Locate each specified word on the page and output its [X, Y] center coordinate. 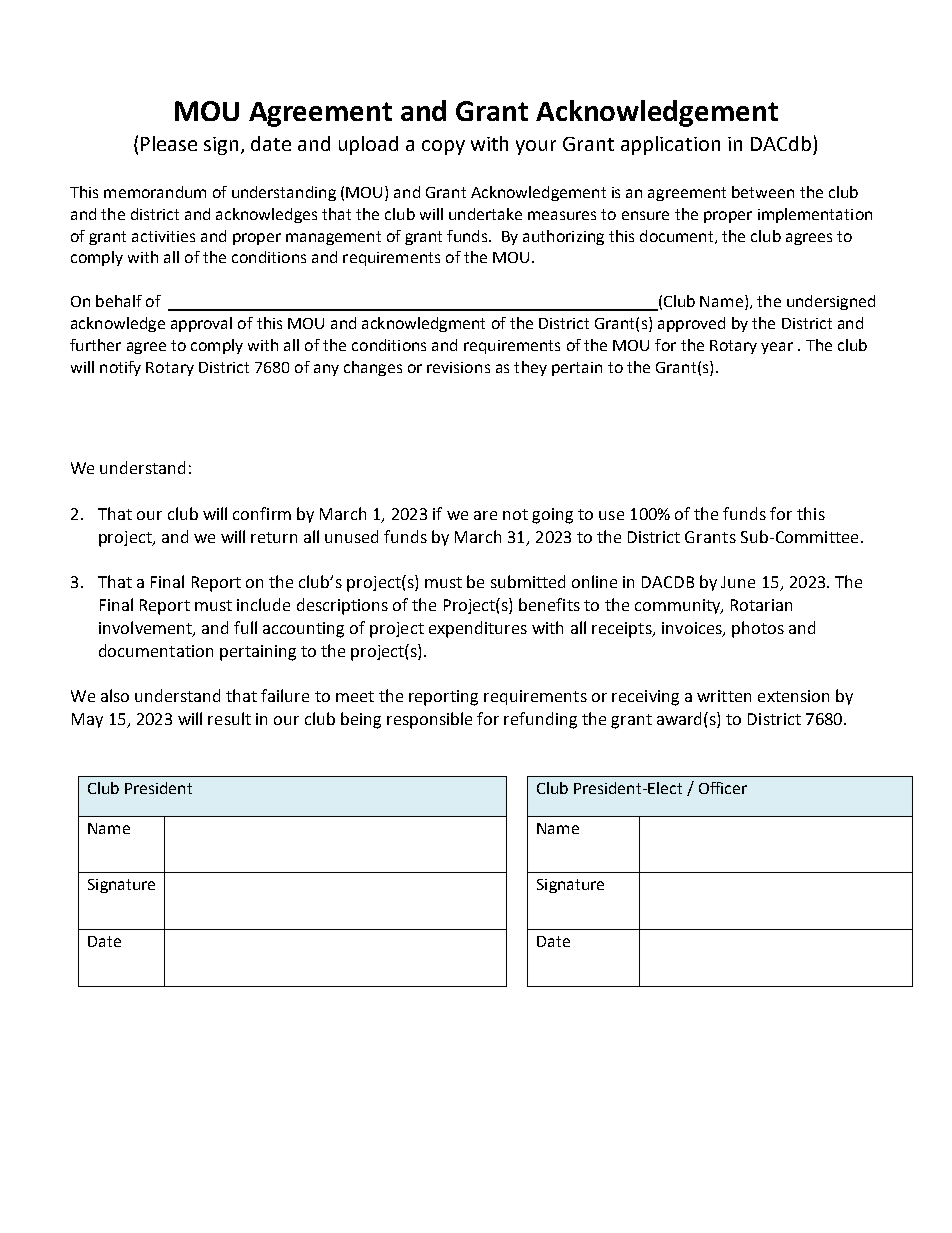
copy [443, 147]
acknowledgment [423, 324]
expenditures [478, 629]
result [229, 718]
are [485, 515]
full [245, 627]
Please [169, 143]
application [670, 145]
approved [691, 324]
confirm [262, 513]
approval [201, 324]
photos [758, 629]
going [552, 516]
